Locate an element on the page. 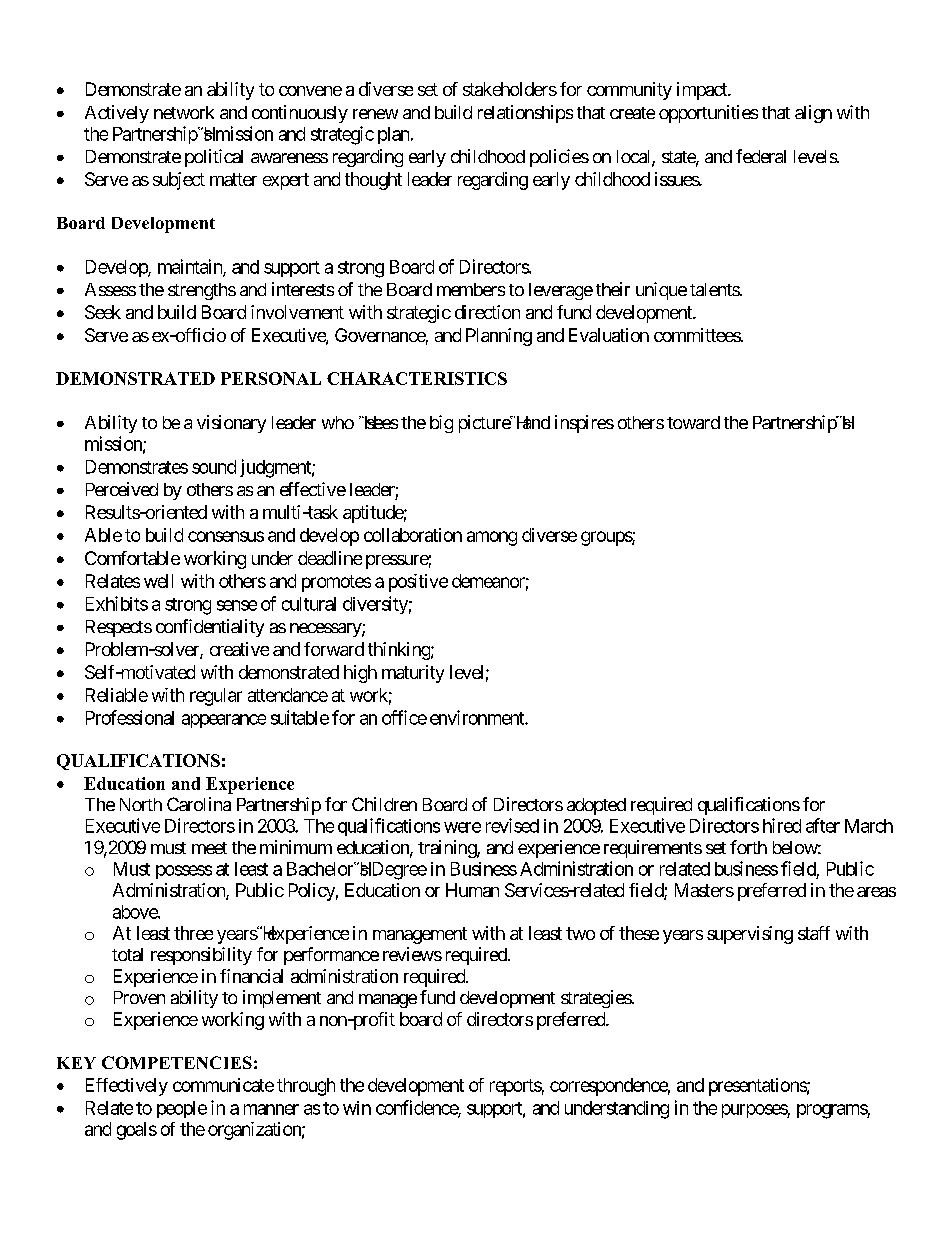 The image size is (952, 1233). Actively is located at coordinates (117, 114).
